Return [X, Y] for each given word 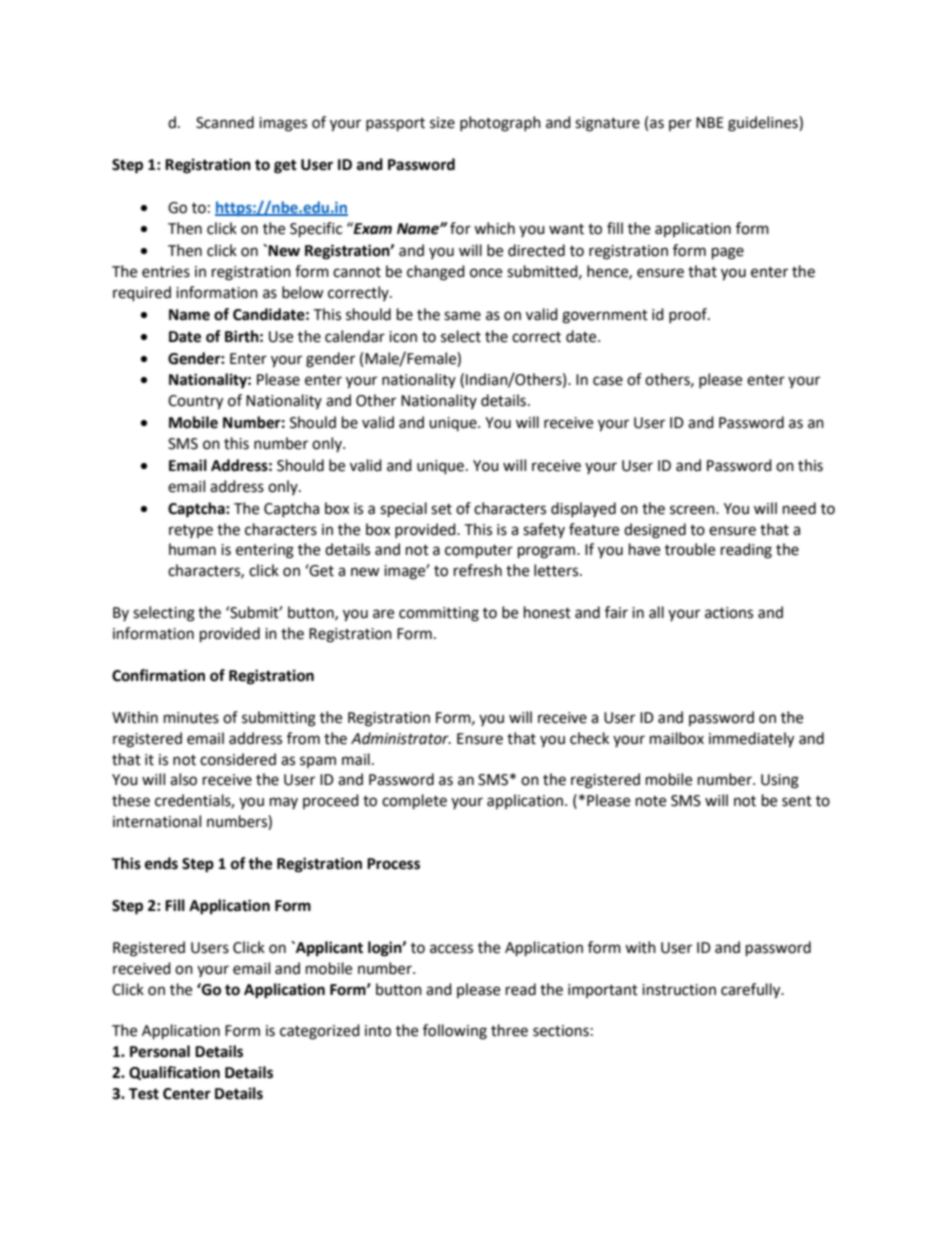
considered [238, 759]
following [455, 1032]
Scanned [225, 122]
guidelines [764, 124]
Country [195, 402]
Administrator [401, 738]
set [441, 509]
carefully [752, 991]
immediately [751, 740]
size [442, 123]
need [799, 508]
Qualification [174, 1073]
